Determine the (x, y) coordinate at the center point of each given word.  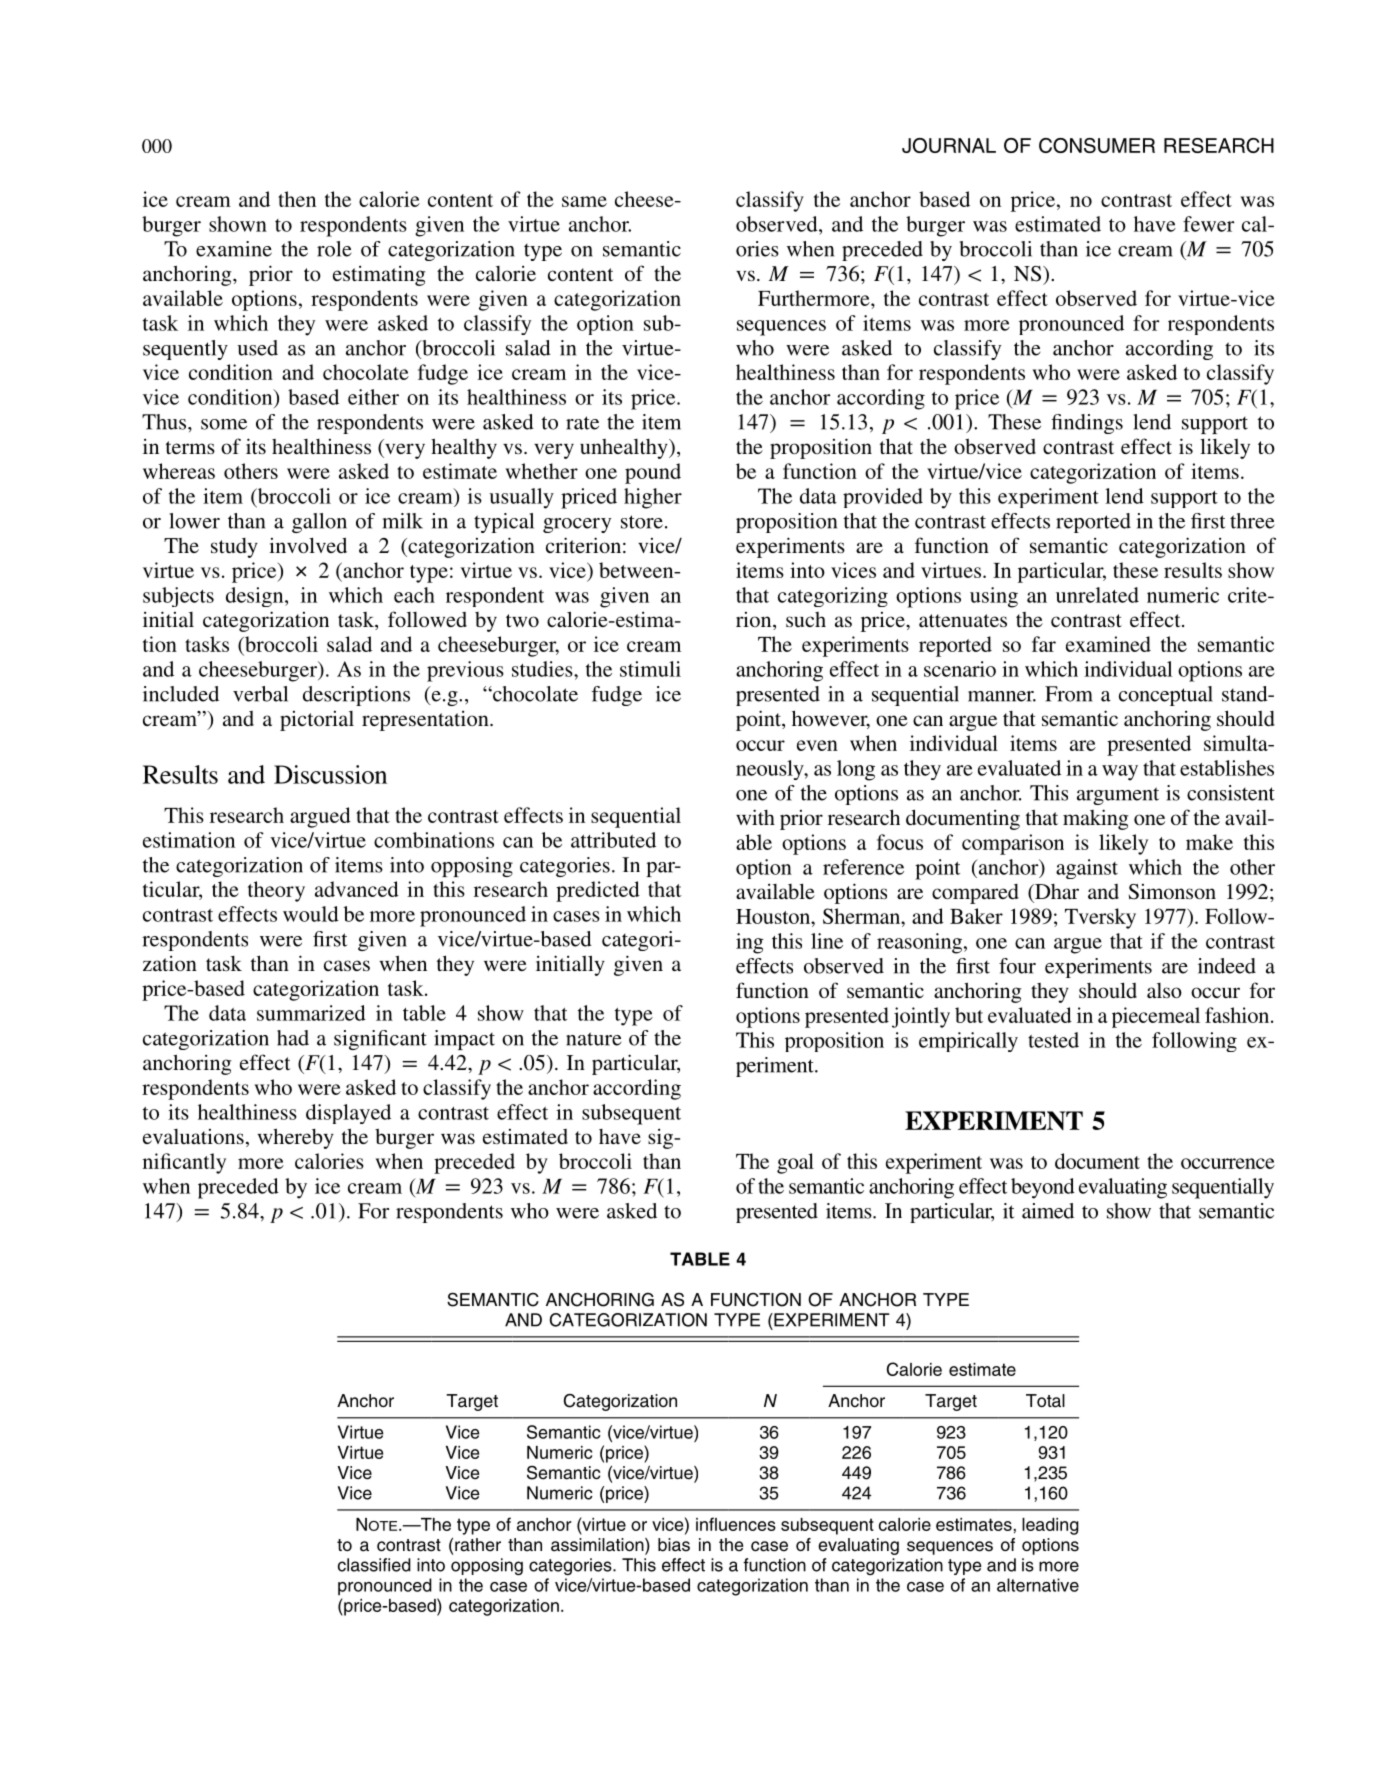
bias (674, 1545)
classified (374, 1565)
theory (276, 891)
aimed (1048, 1211)
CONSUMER (1097, 145)
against (1087, 869)
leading (1050, 1526)
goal (795, 1163)
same (584, 201)
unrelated (1097, 595)
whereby (296, 1138)
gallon (319, 523)
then (297, 199)
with (755, 817)
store (642, 522)
